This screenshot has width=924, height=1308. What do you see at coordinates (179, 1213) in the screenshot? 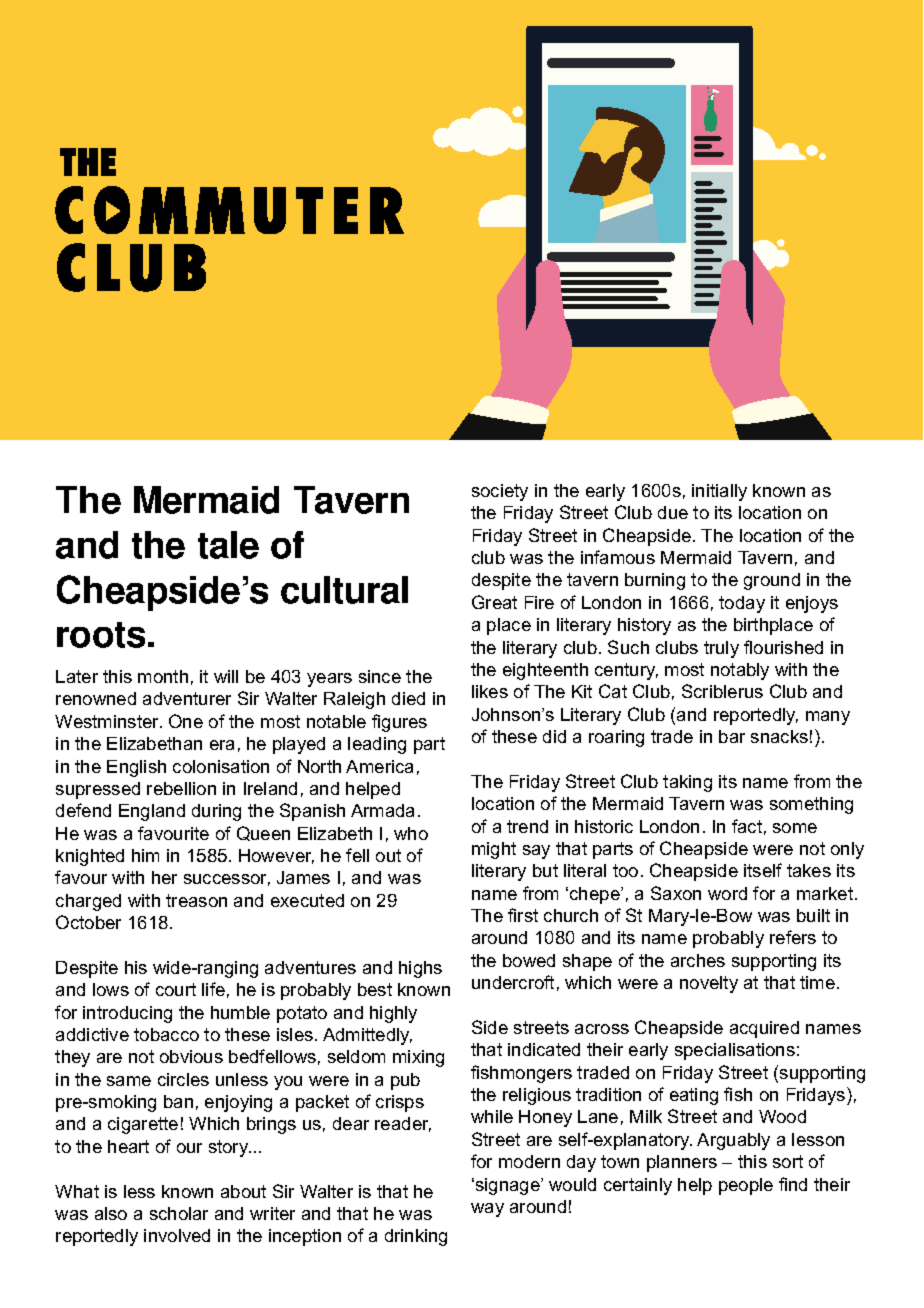
I see `scholar` at bounding box center [179, 1213].
